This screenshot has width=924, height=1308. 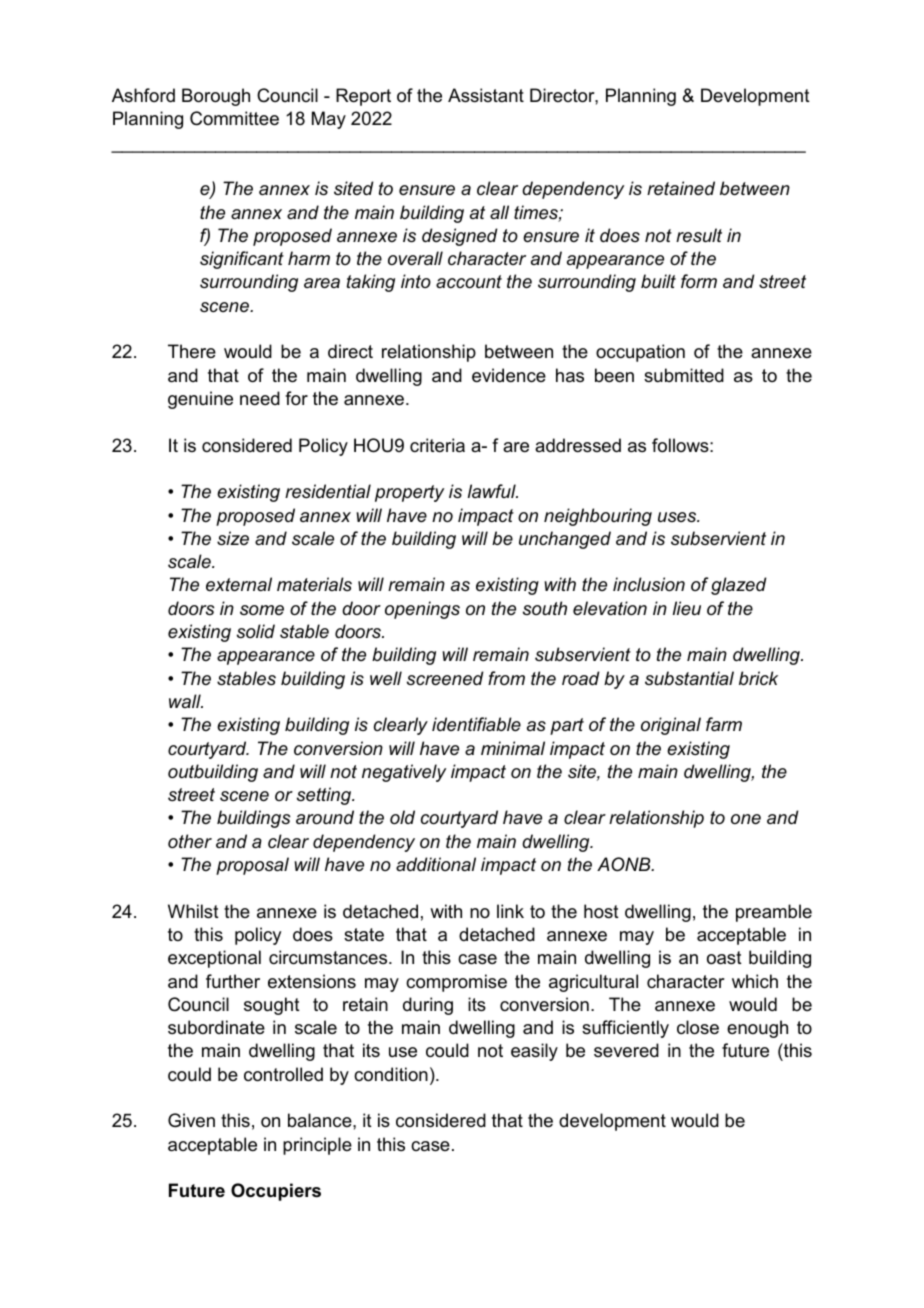 What do you see at coordinates (234, 118) in the screenshot?
I see `Committee` at bounding box center [234, 118].
